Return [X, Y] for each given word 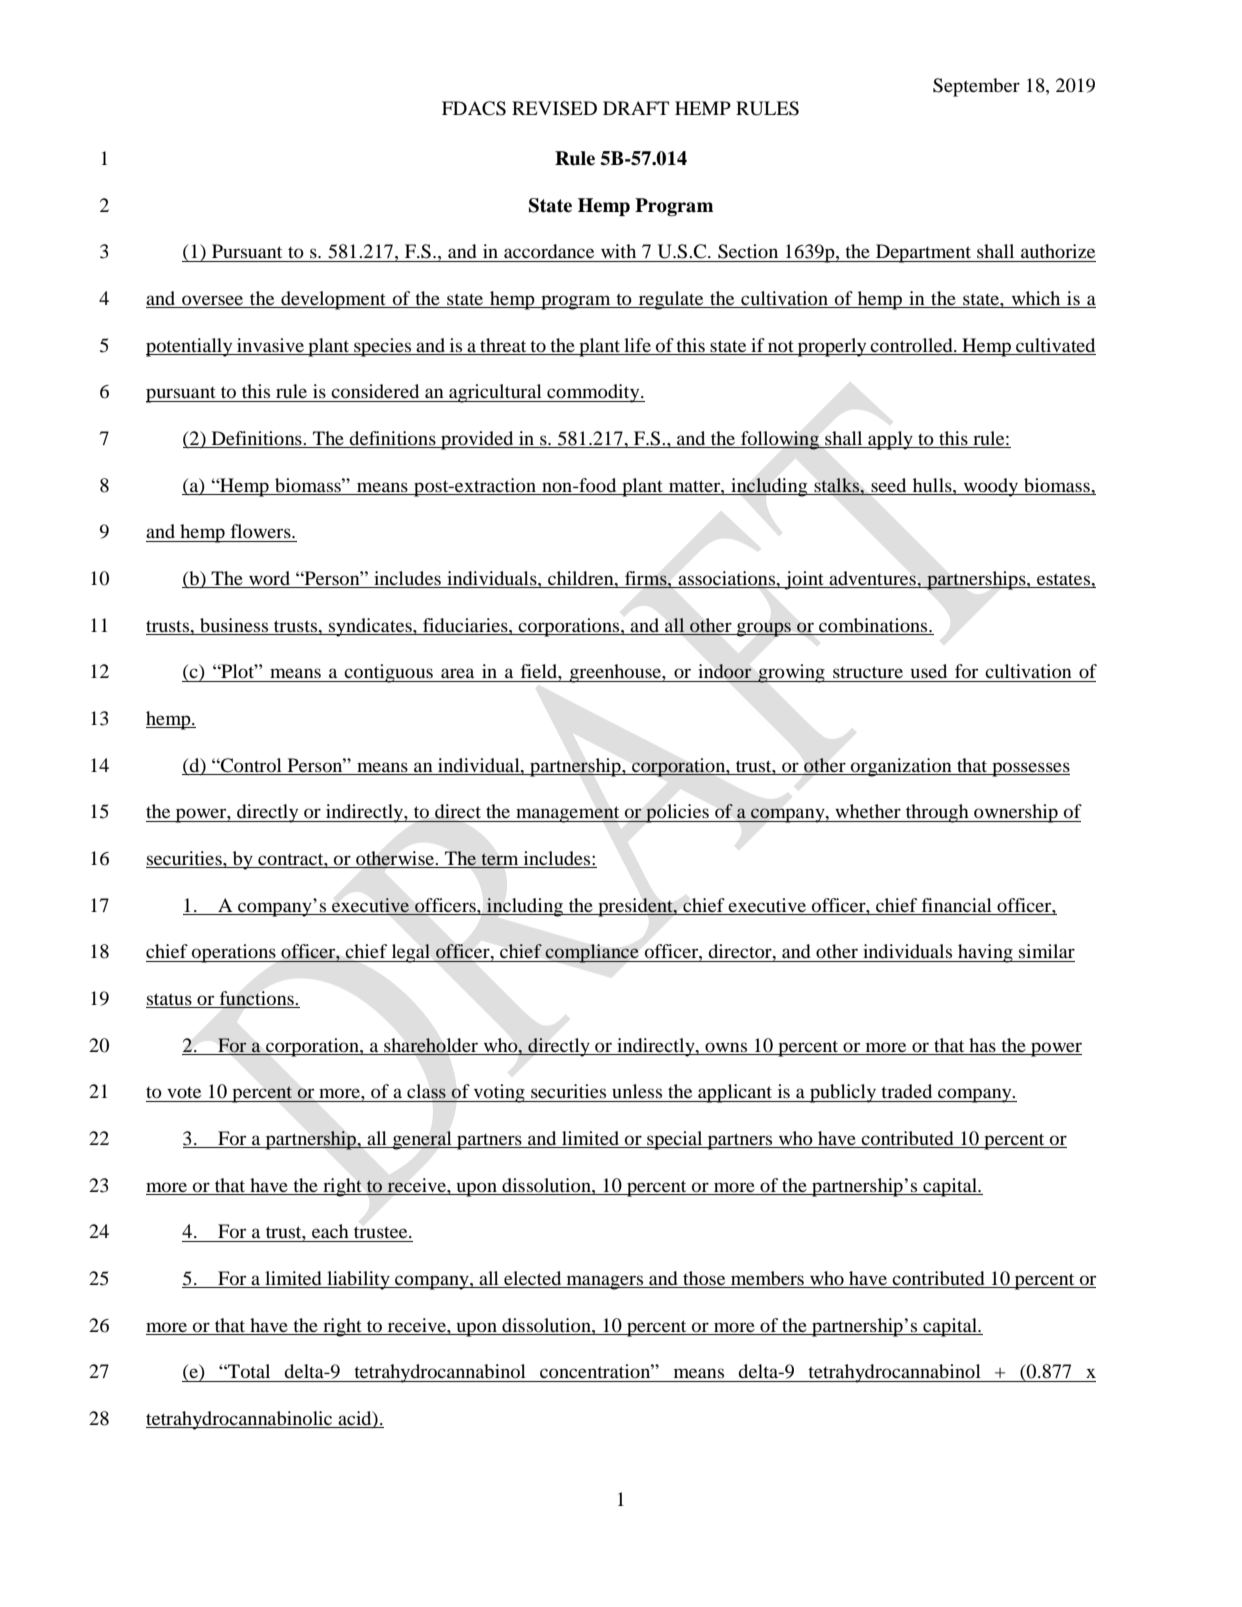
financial [957, 905]
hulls [933, 485]
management [568, 814]
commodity [593, 393]
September [976, 87]
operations [234, 953]
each [330, 1231]
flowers [262, 531]
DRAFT [636, 108]
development [333, 300]
